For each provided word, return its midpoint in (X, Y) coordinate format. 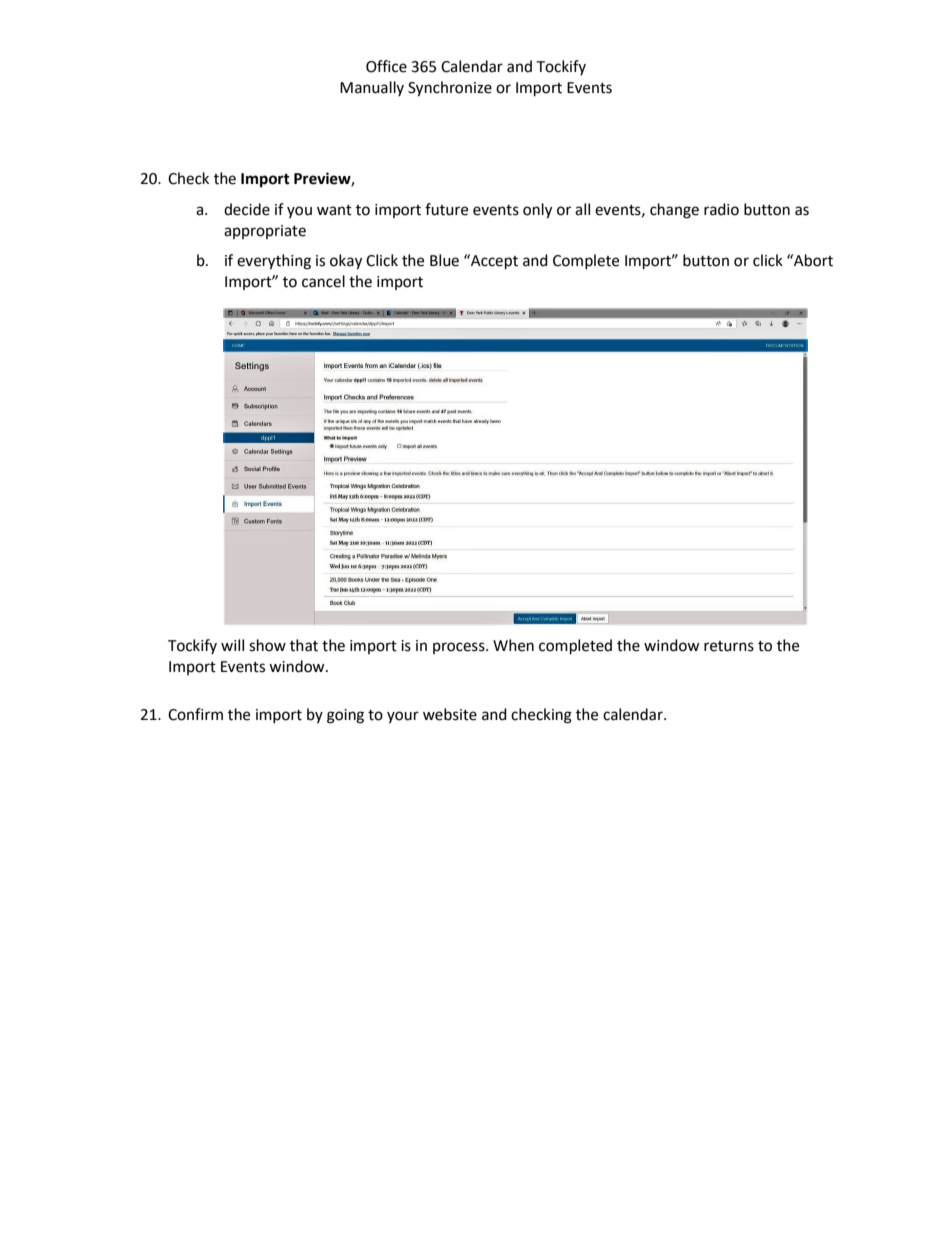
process (460, 648)
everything (274, 262)
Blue (444, 260)
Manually (372, 88)
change (674, 211)
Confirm (195, 714)
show (267, 645)
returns (729, 646)
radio (721, 209)
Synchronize (450, 89)
